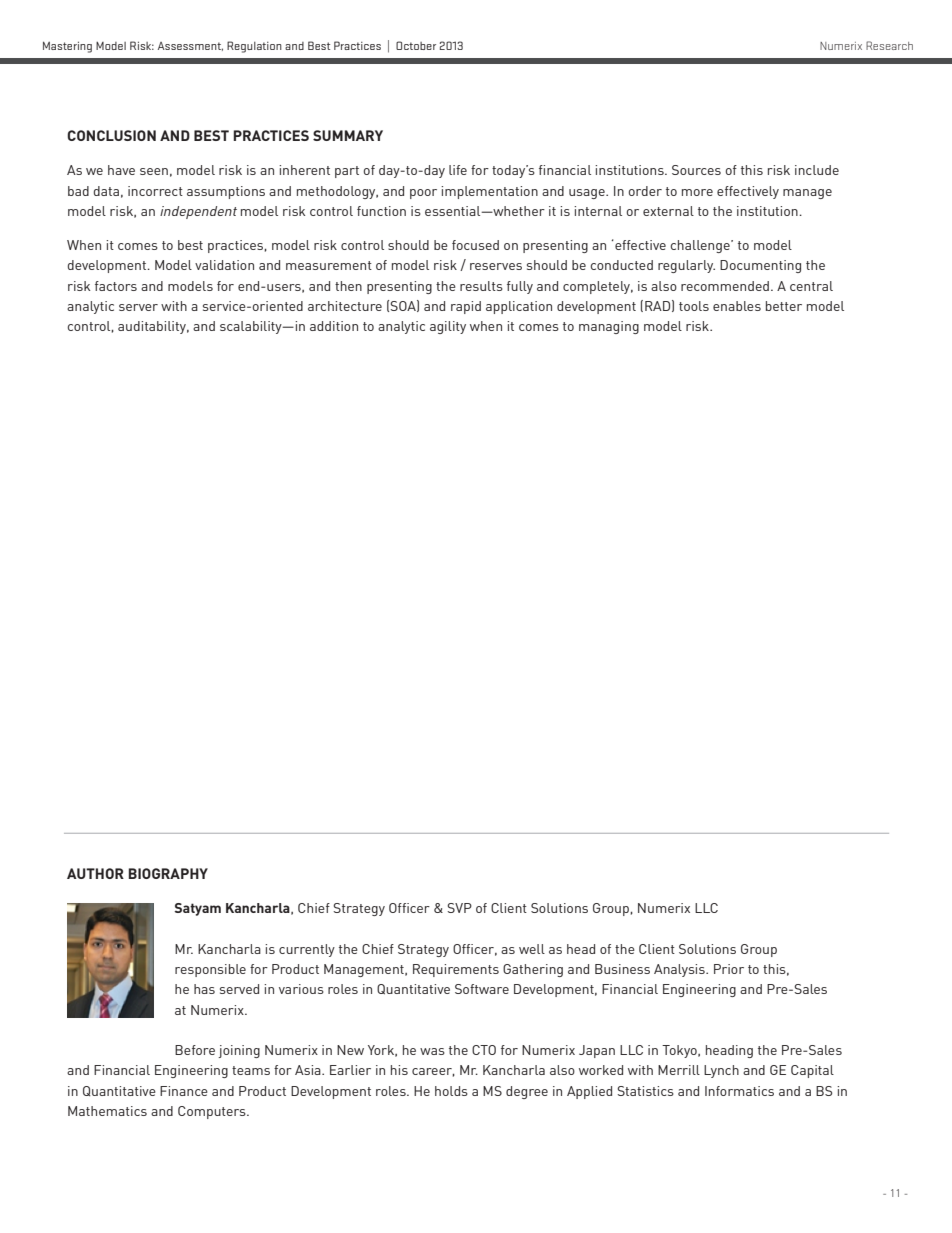  I want to click on Research, so click(889, 45).
